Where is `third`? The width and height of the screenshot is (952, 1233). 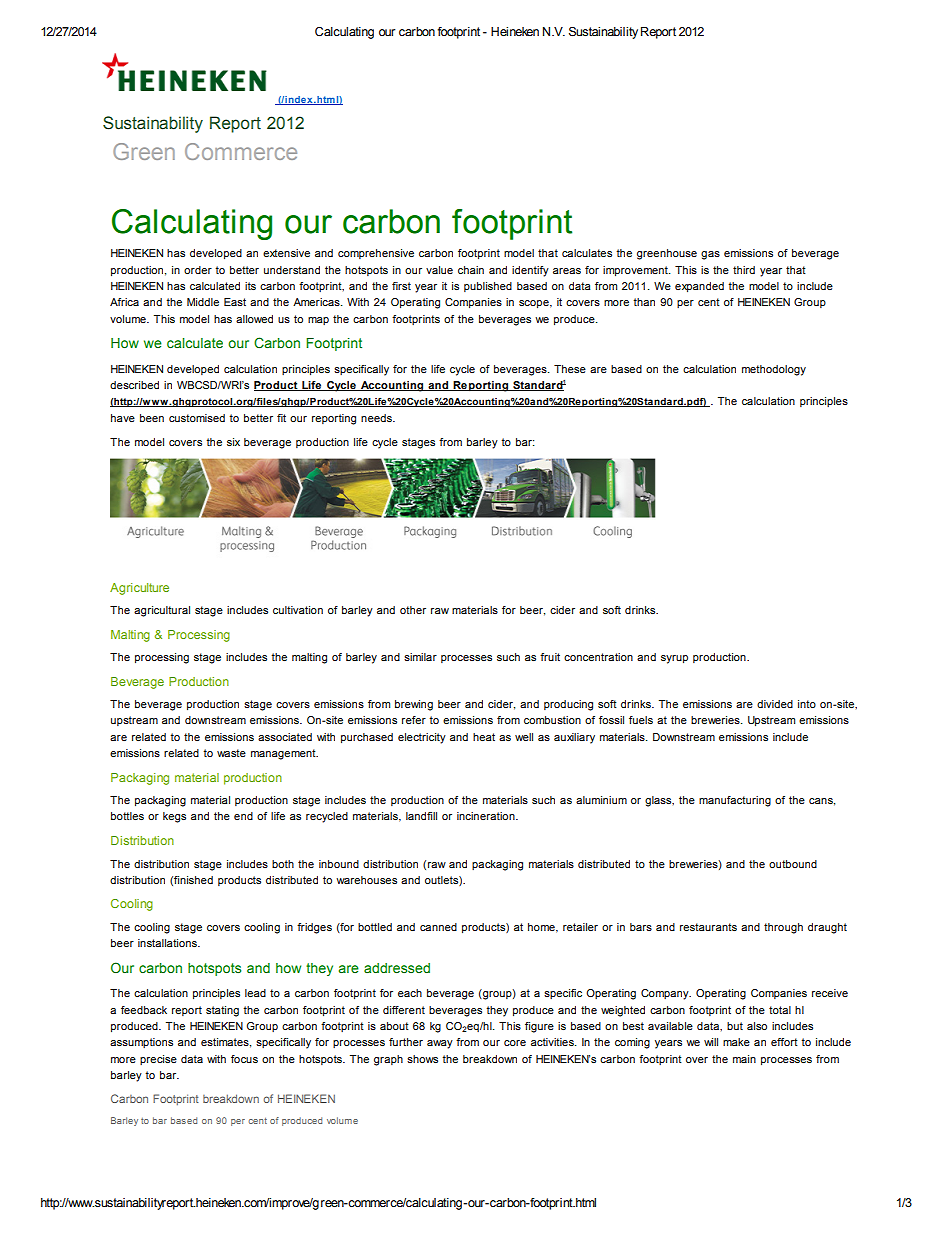 third is located at coordinates (744, 270).
